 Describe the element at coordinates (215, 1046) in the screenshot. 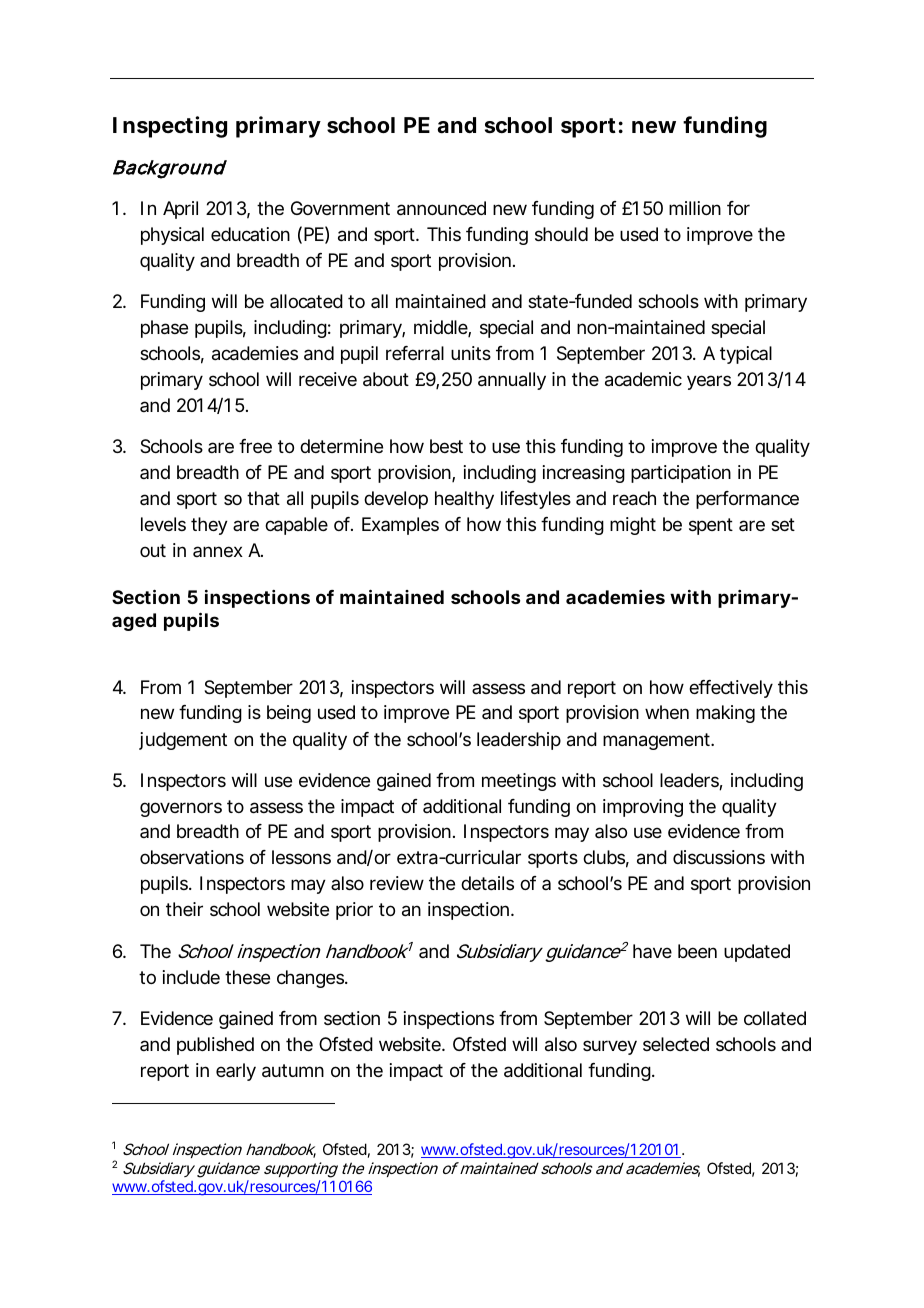

I see `published` at that location.
